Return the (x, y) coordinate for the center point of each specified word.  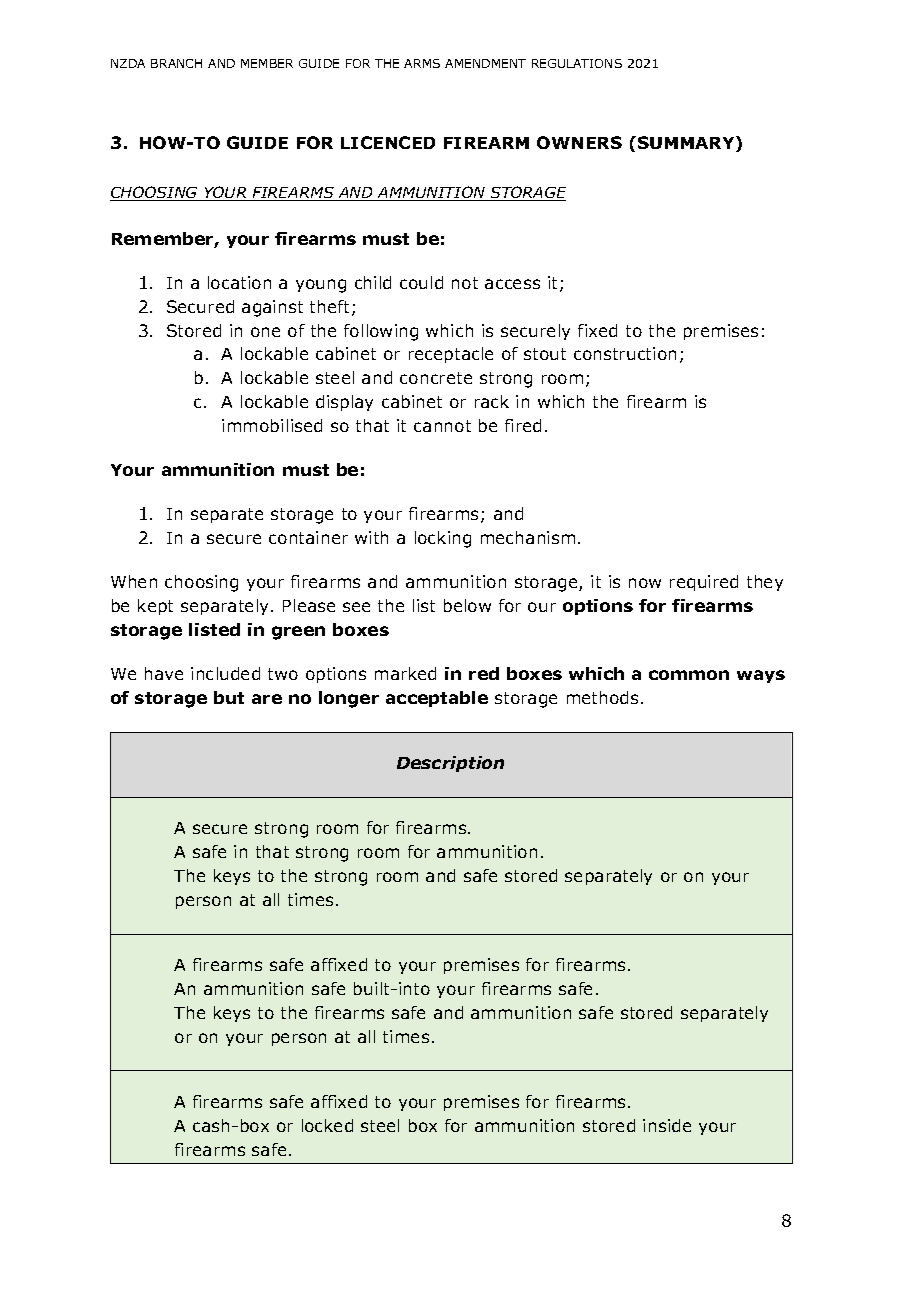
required (704, 583)
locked (327, 1125)
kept (155, 607)
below (467, 605)
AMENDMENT (485, 63)
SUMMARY (687, 144)
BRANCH (176, 63)
